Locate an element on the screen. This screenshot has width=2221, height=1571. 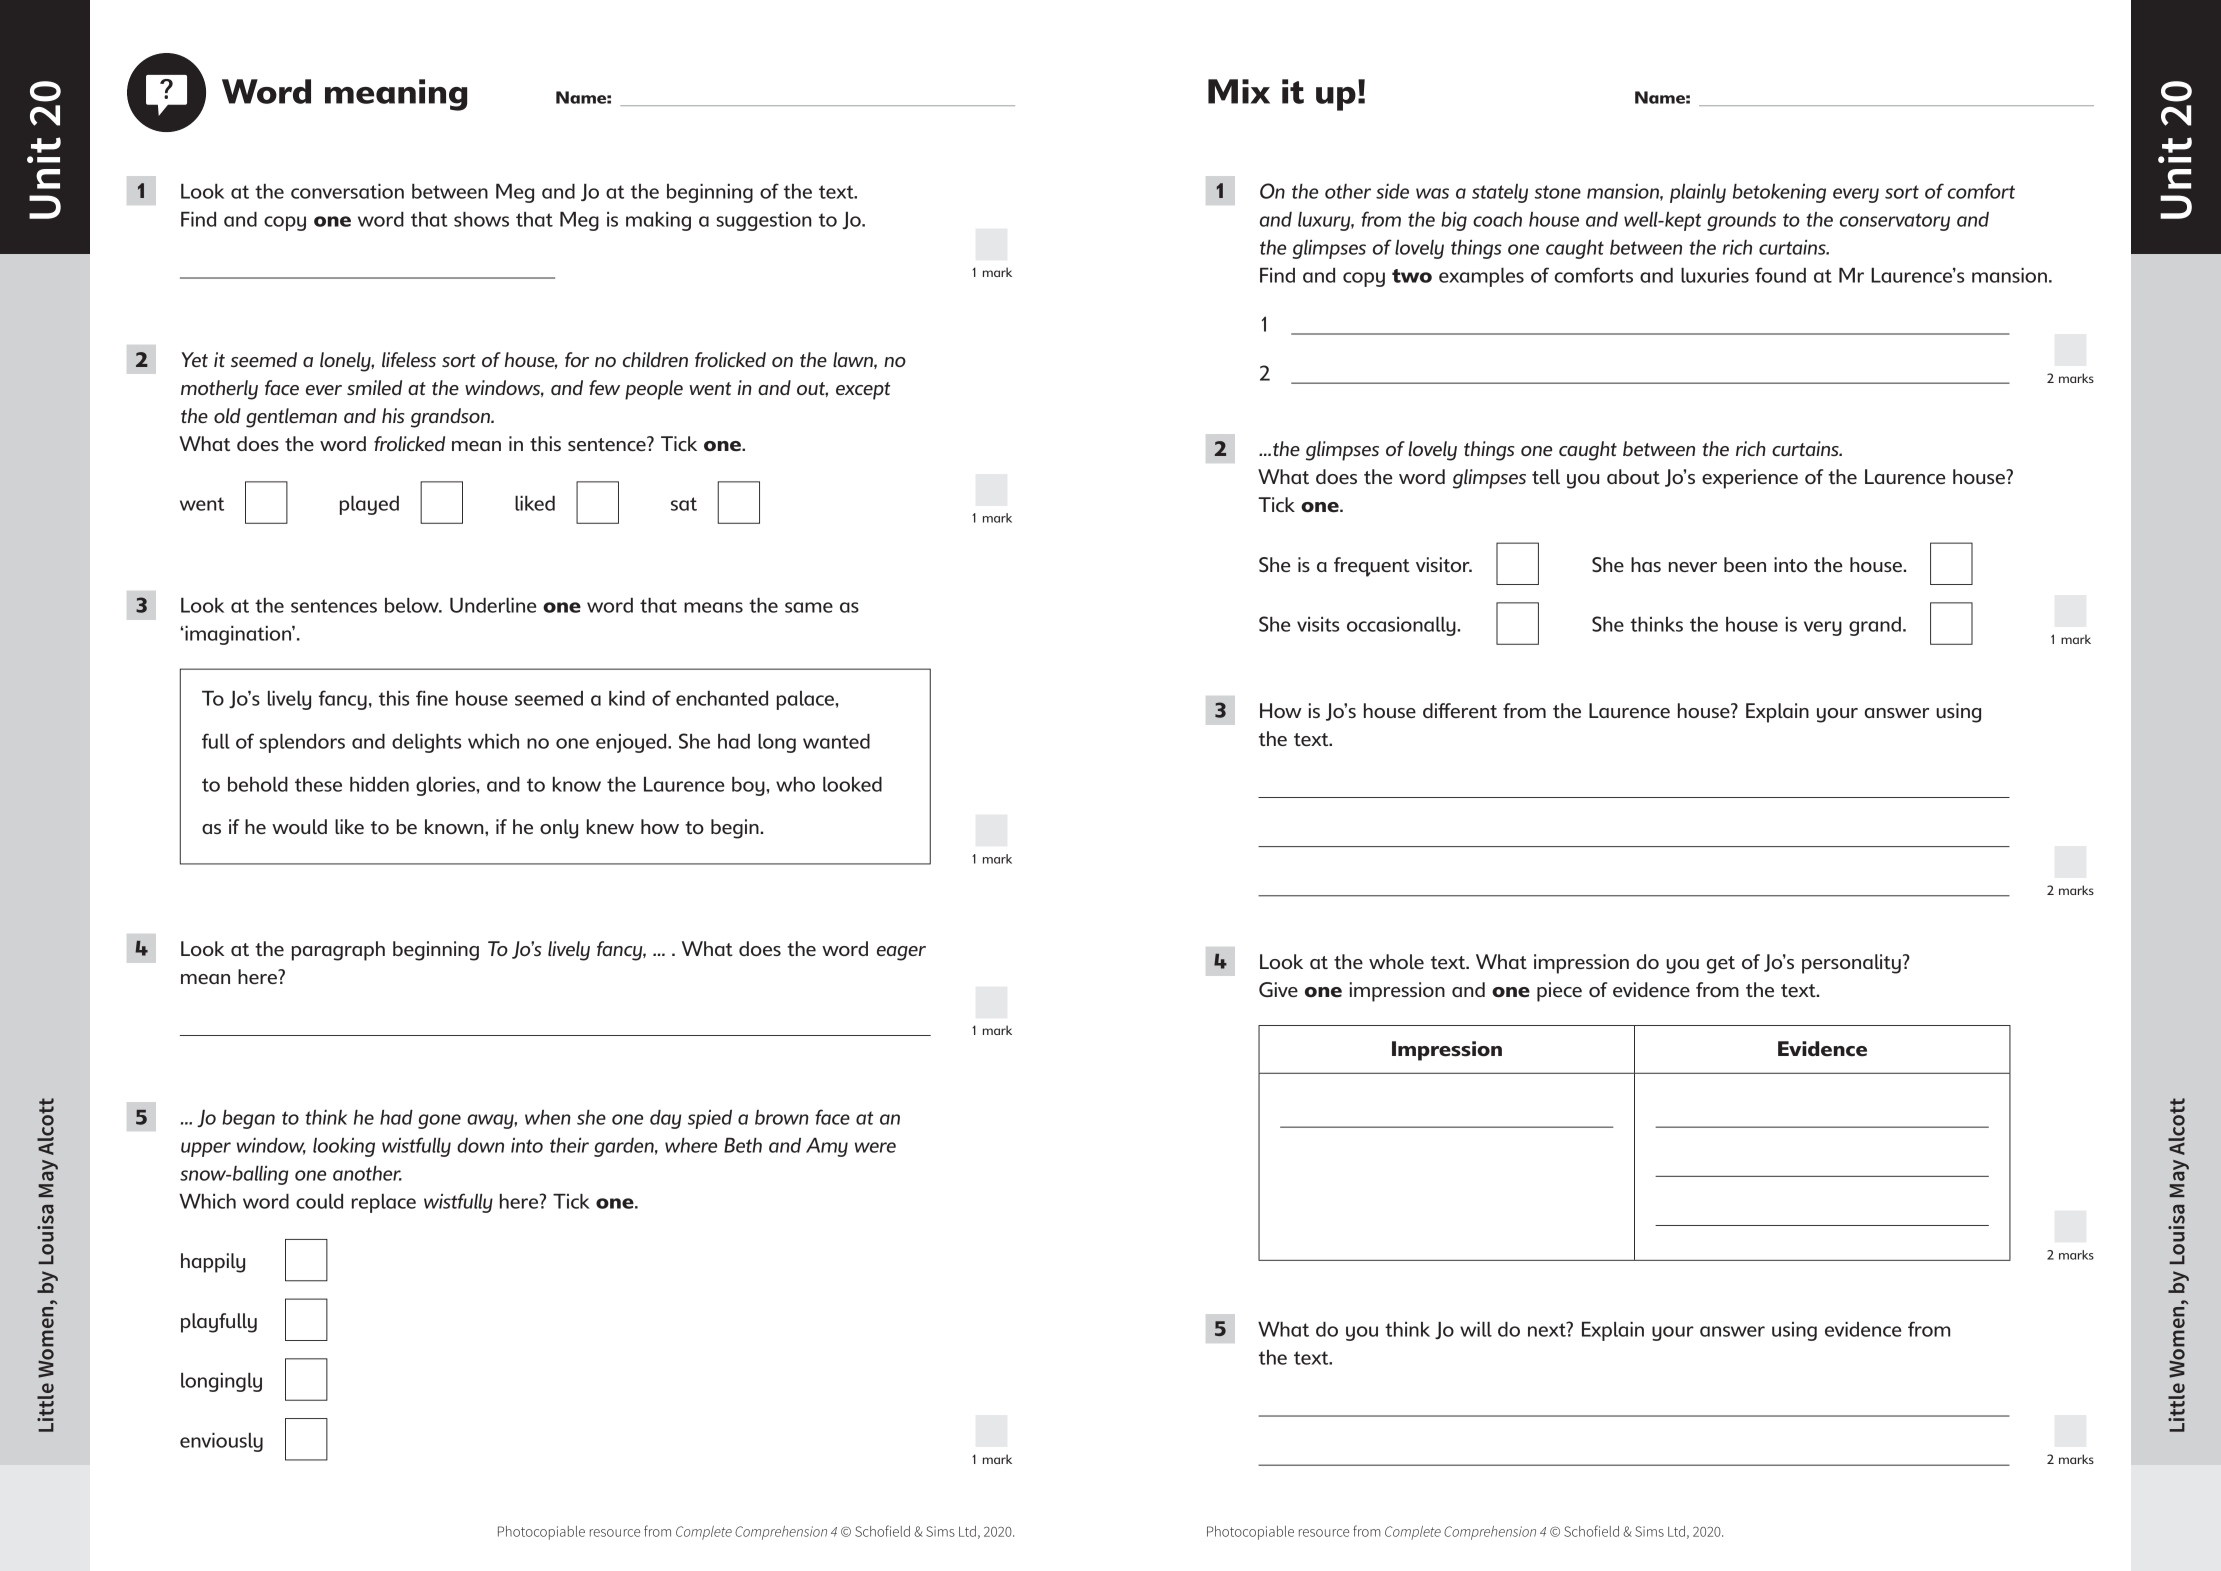
conversation is located at coordinates (347, 191).
